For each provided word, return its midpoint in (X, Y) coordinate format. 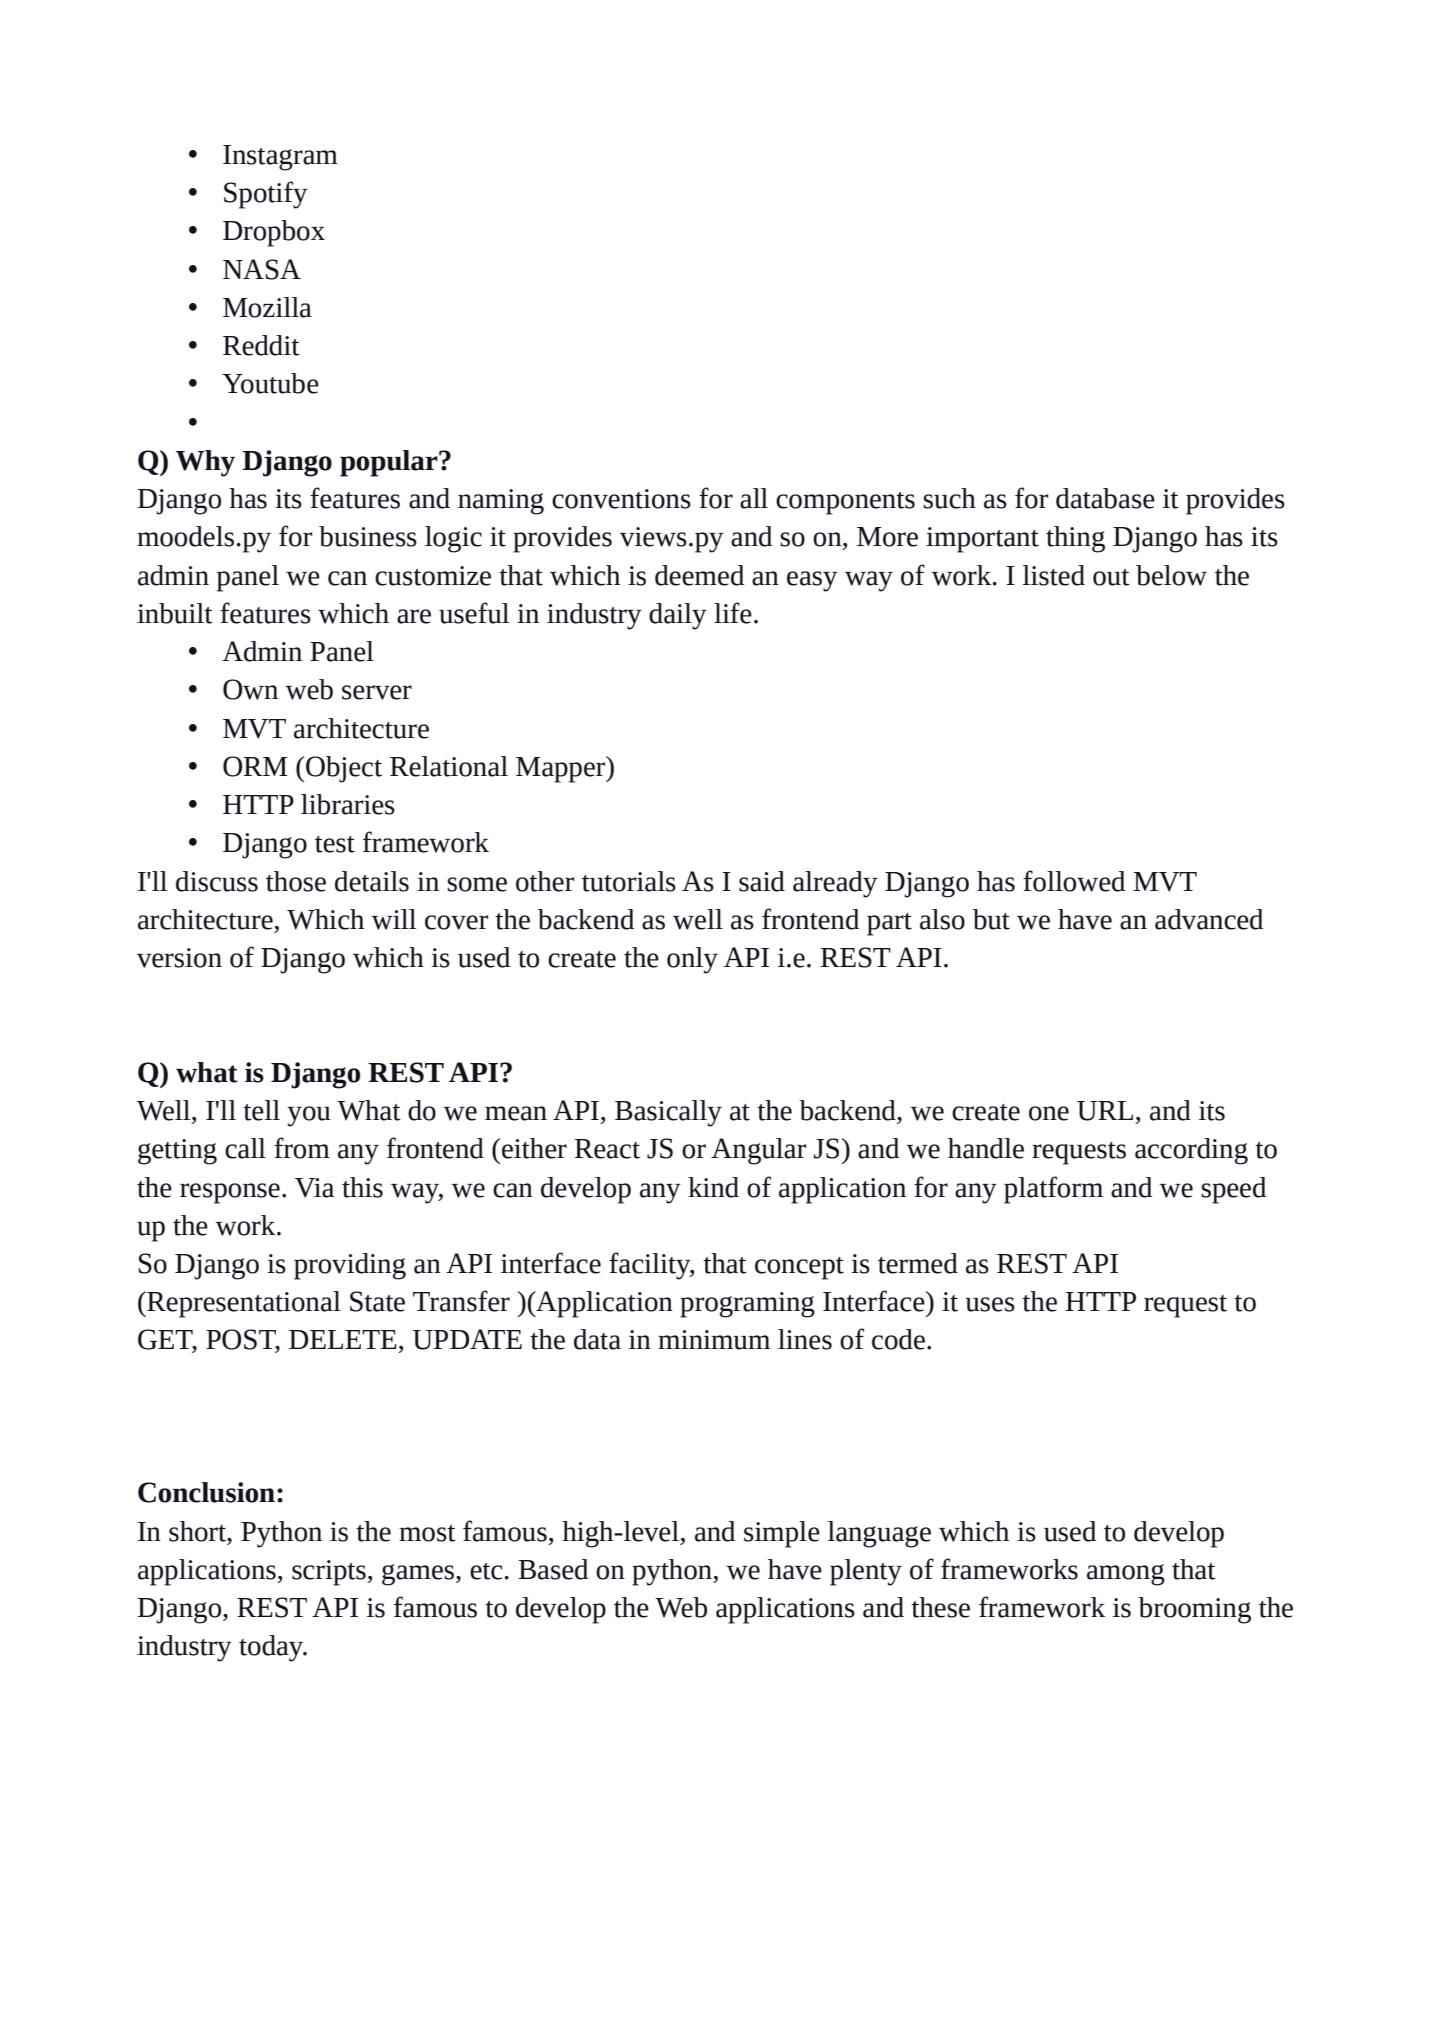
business (368, 536)
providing (350, 1266)
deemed (699, 575)
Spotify (266, 195)
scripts (330, 1573)
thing (1075, 539)
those (296, 881)
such (949, 498)
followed (1074, 881)
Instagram (280, 158)
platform (1053, 1190)
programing (747, 1305)
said (762, 881)
